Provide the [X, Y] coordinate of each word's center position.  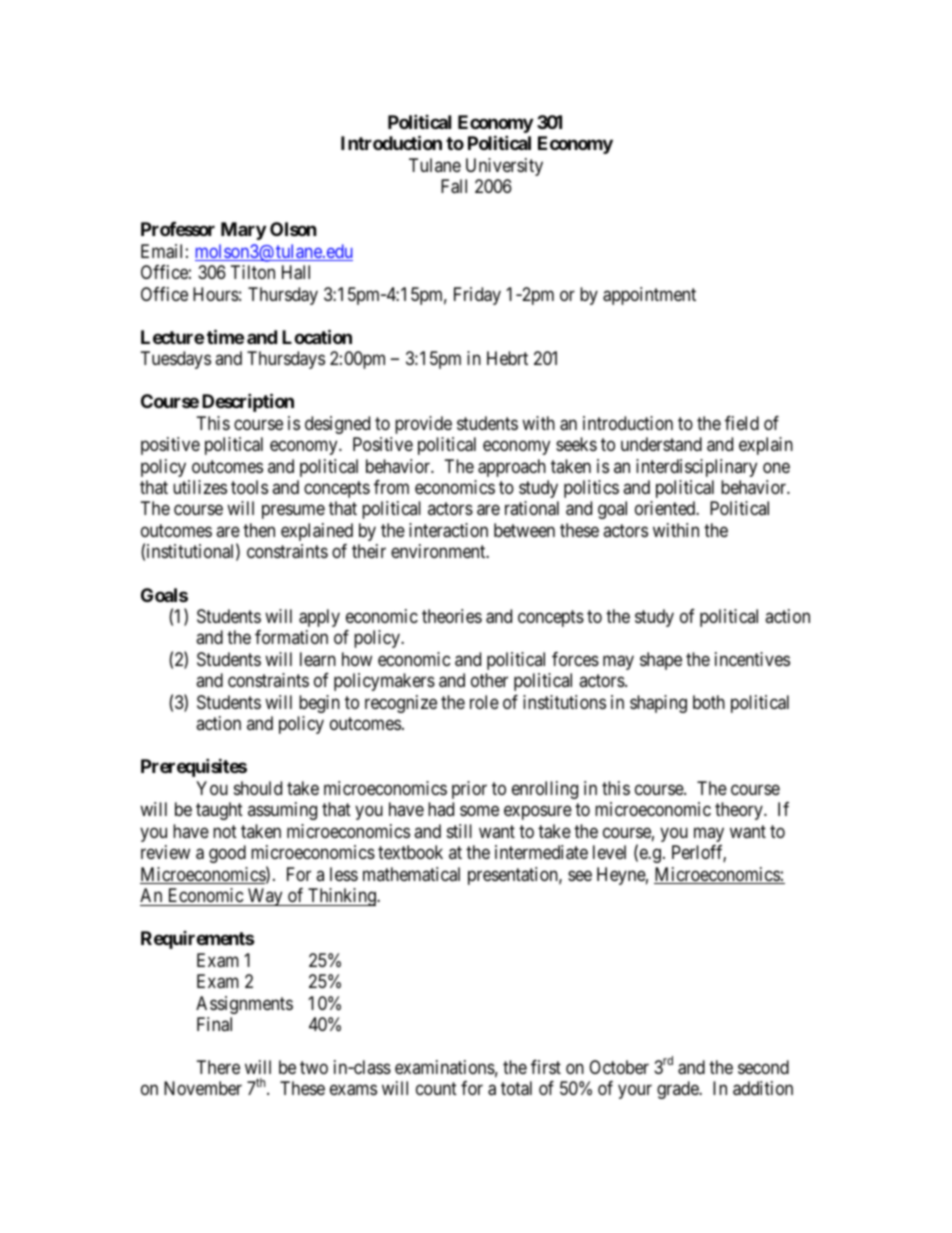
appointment [649, 296]
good [227, 854]
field [742, 423]
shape [661, 661]
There [218, 1067]
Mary [243, 231]
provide [423, 425]
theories [452, 616]
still [459, 831]
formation [291, 637]
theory [740, 811]
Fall [454, 186]
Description [248, 402]
